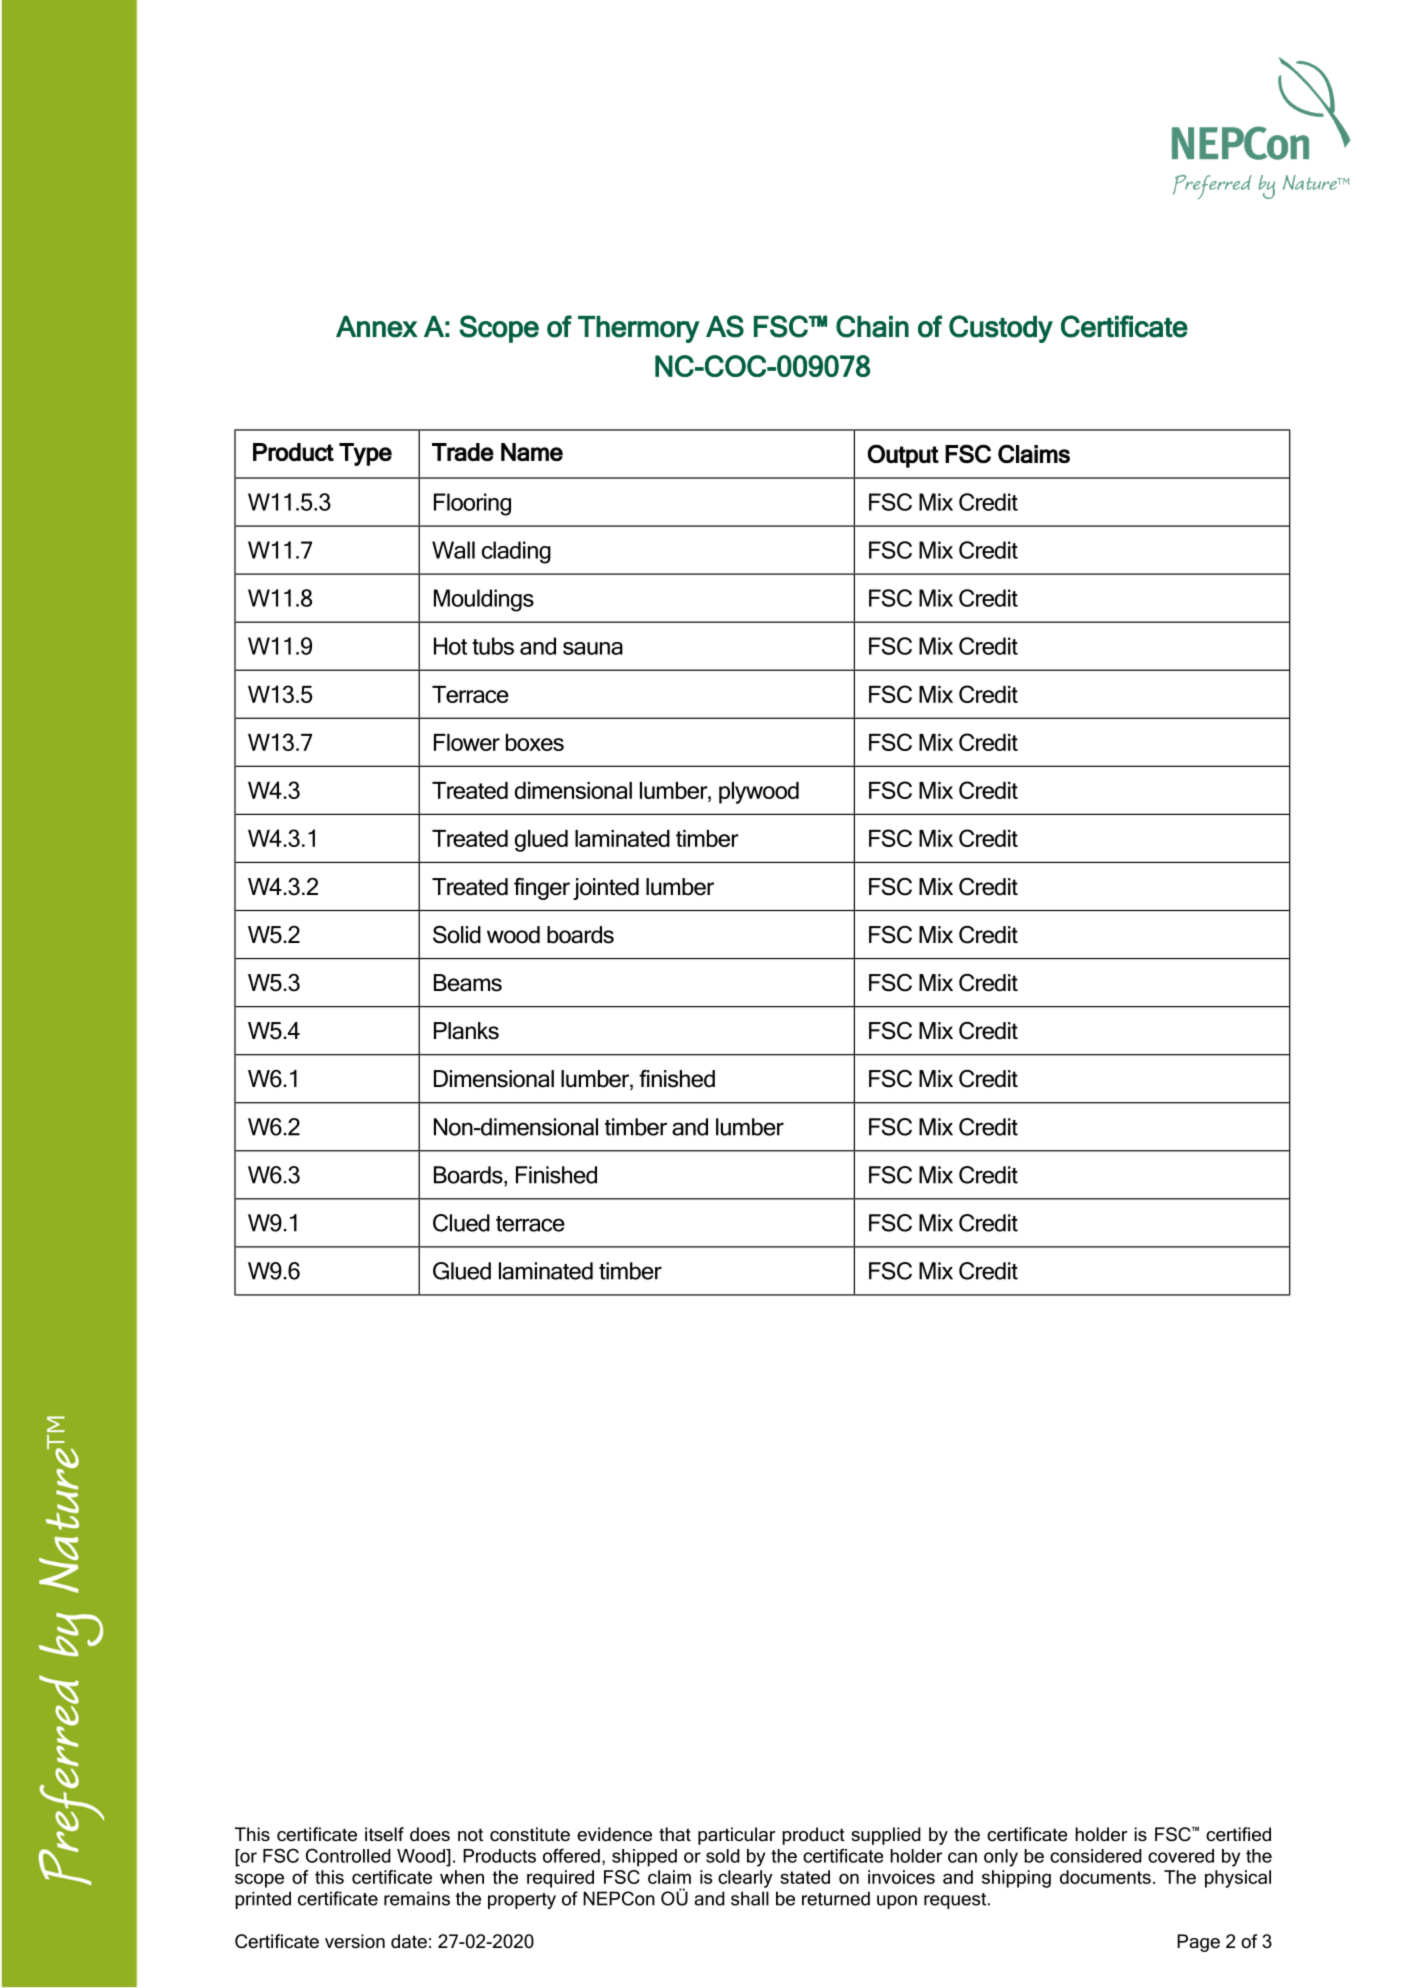 Image resolution: width=1406 pixels, height=1988 pixels. Describe the element at coordinates (1105, 1877) in the image. I see `documents` at that location.
